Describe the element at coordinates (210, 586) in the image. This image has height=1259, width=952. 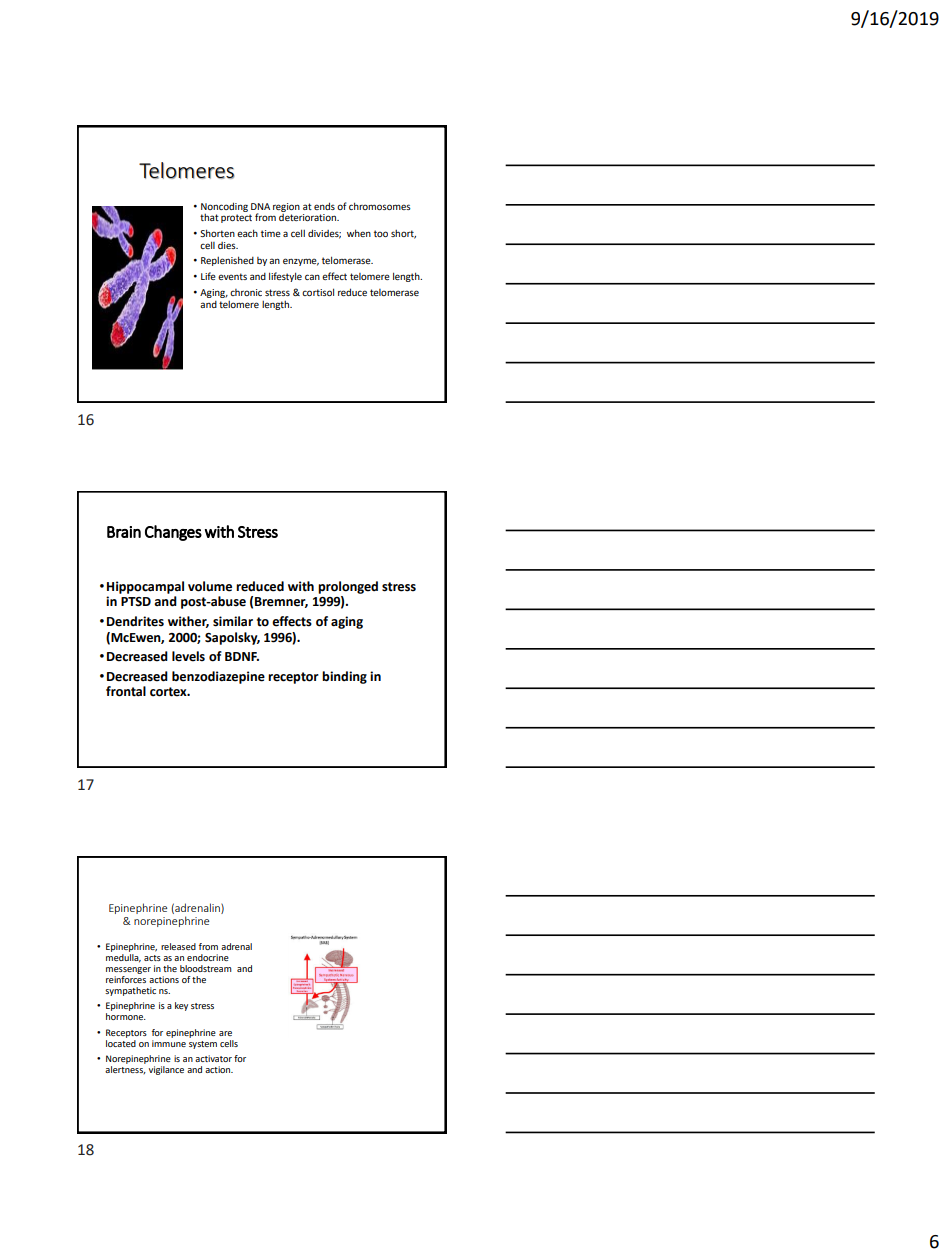
I see `volume` at that location.
